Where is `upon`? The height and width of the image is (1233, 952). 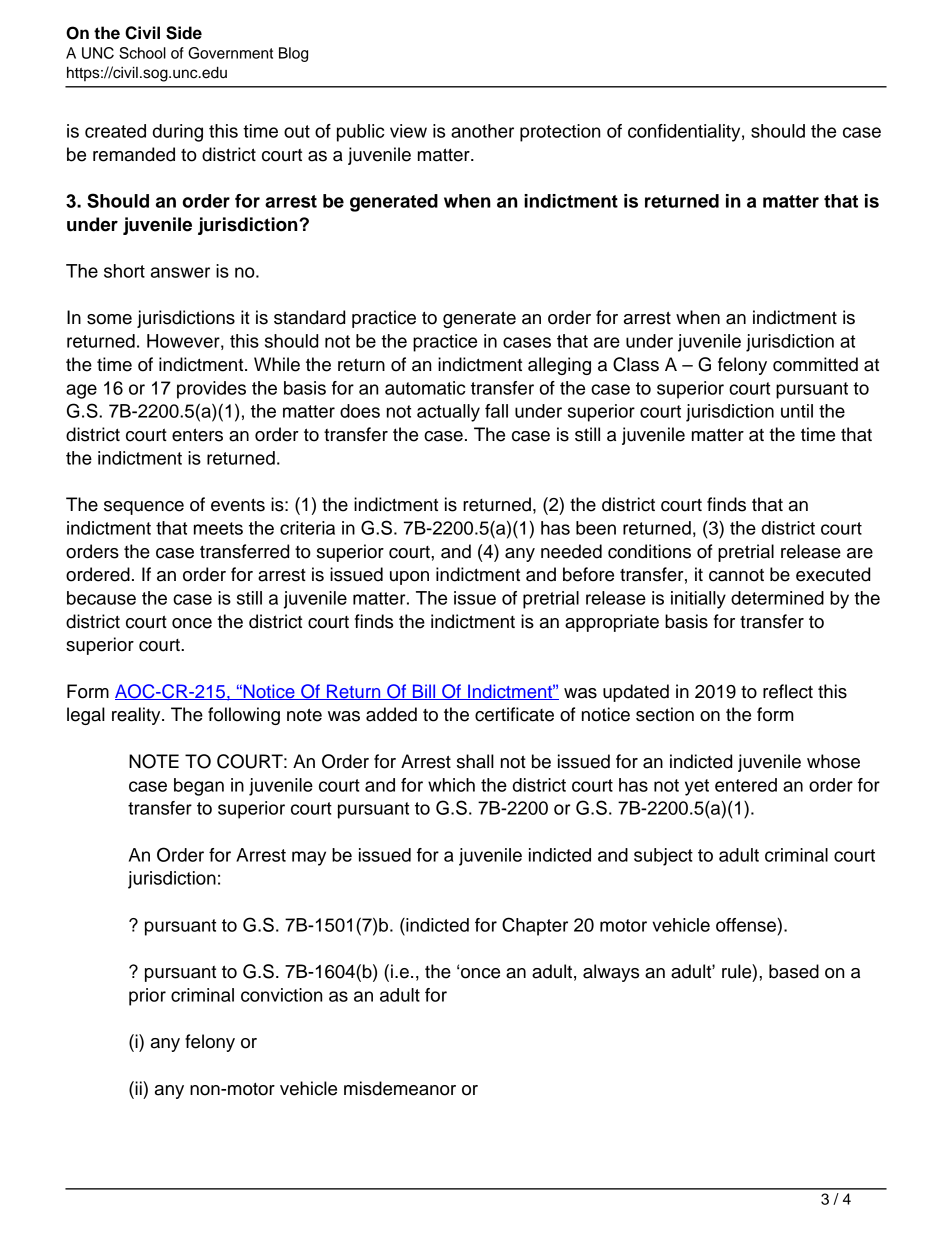
upon is located at coordinates (409, 578).
